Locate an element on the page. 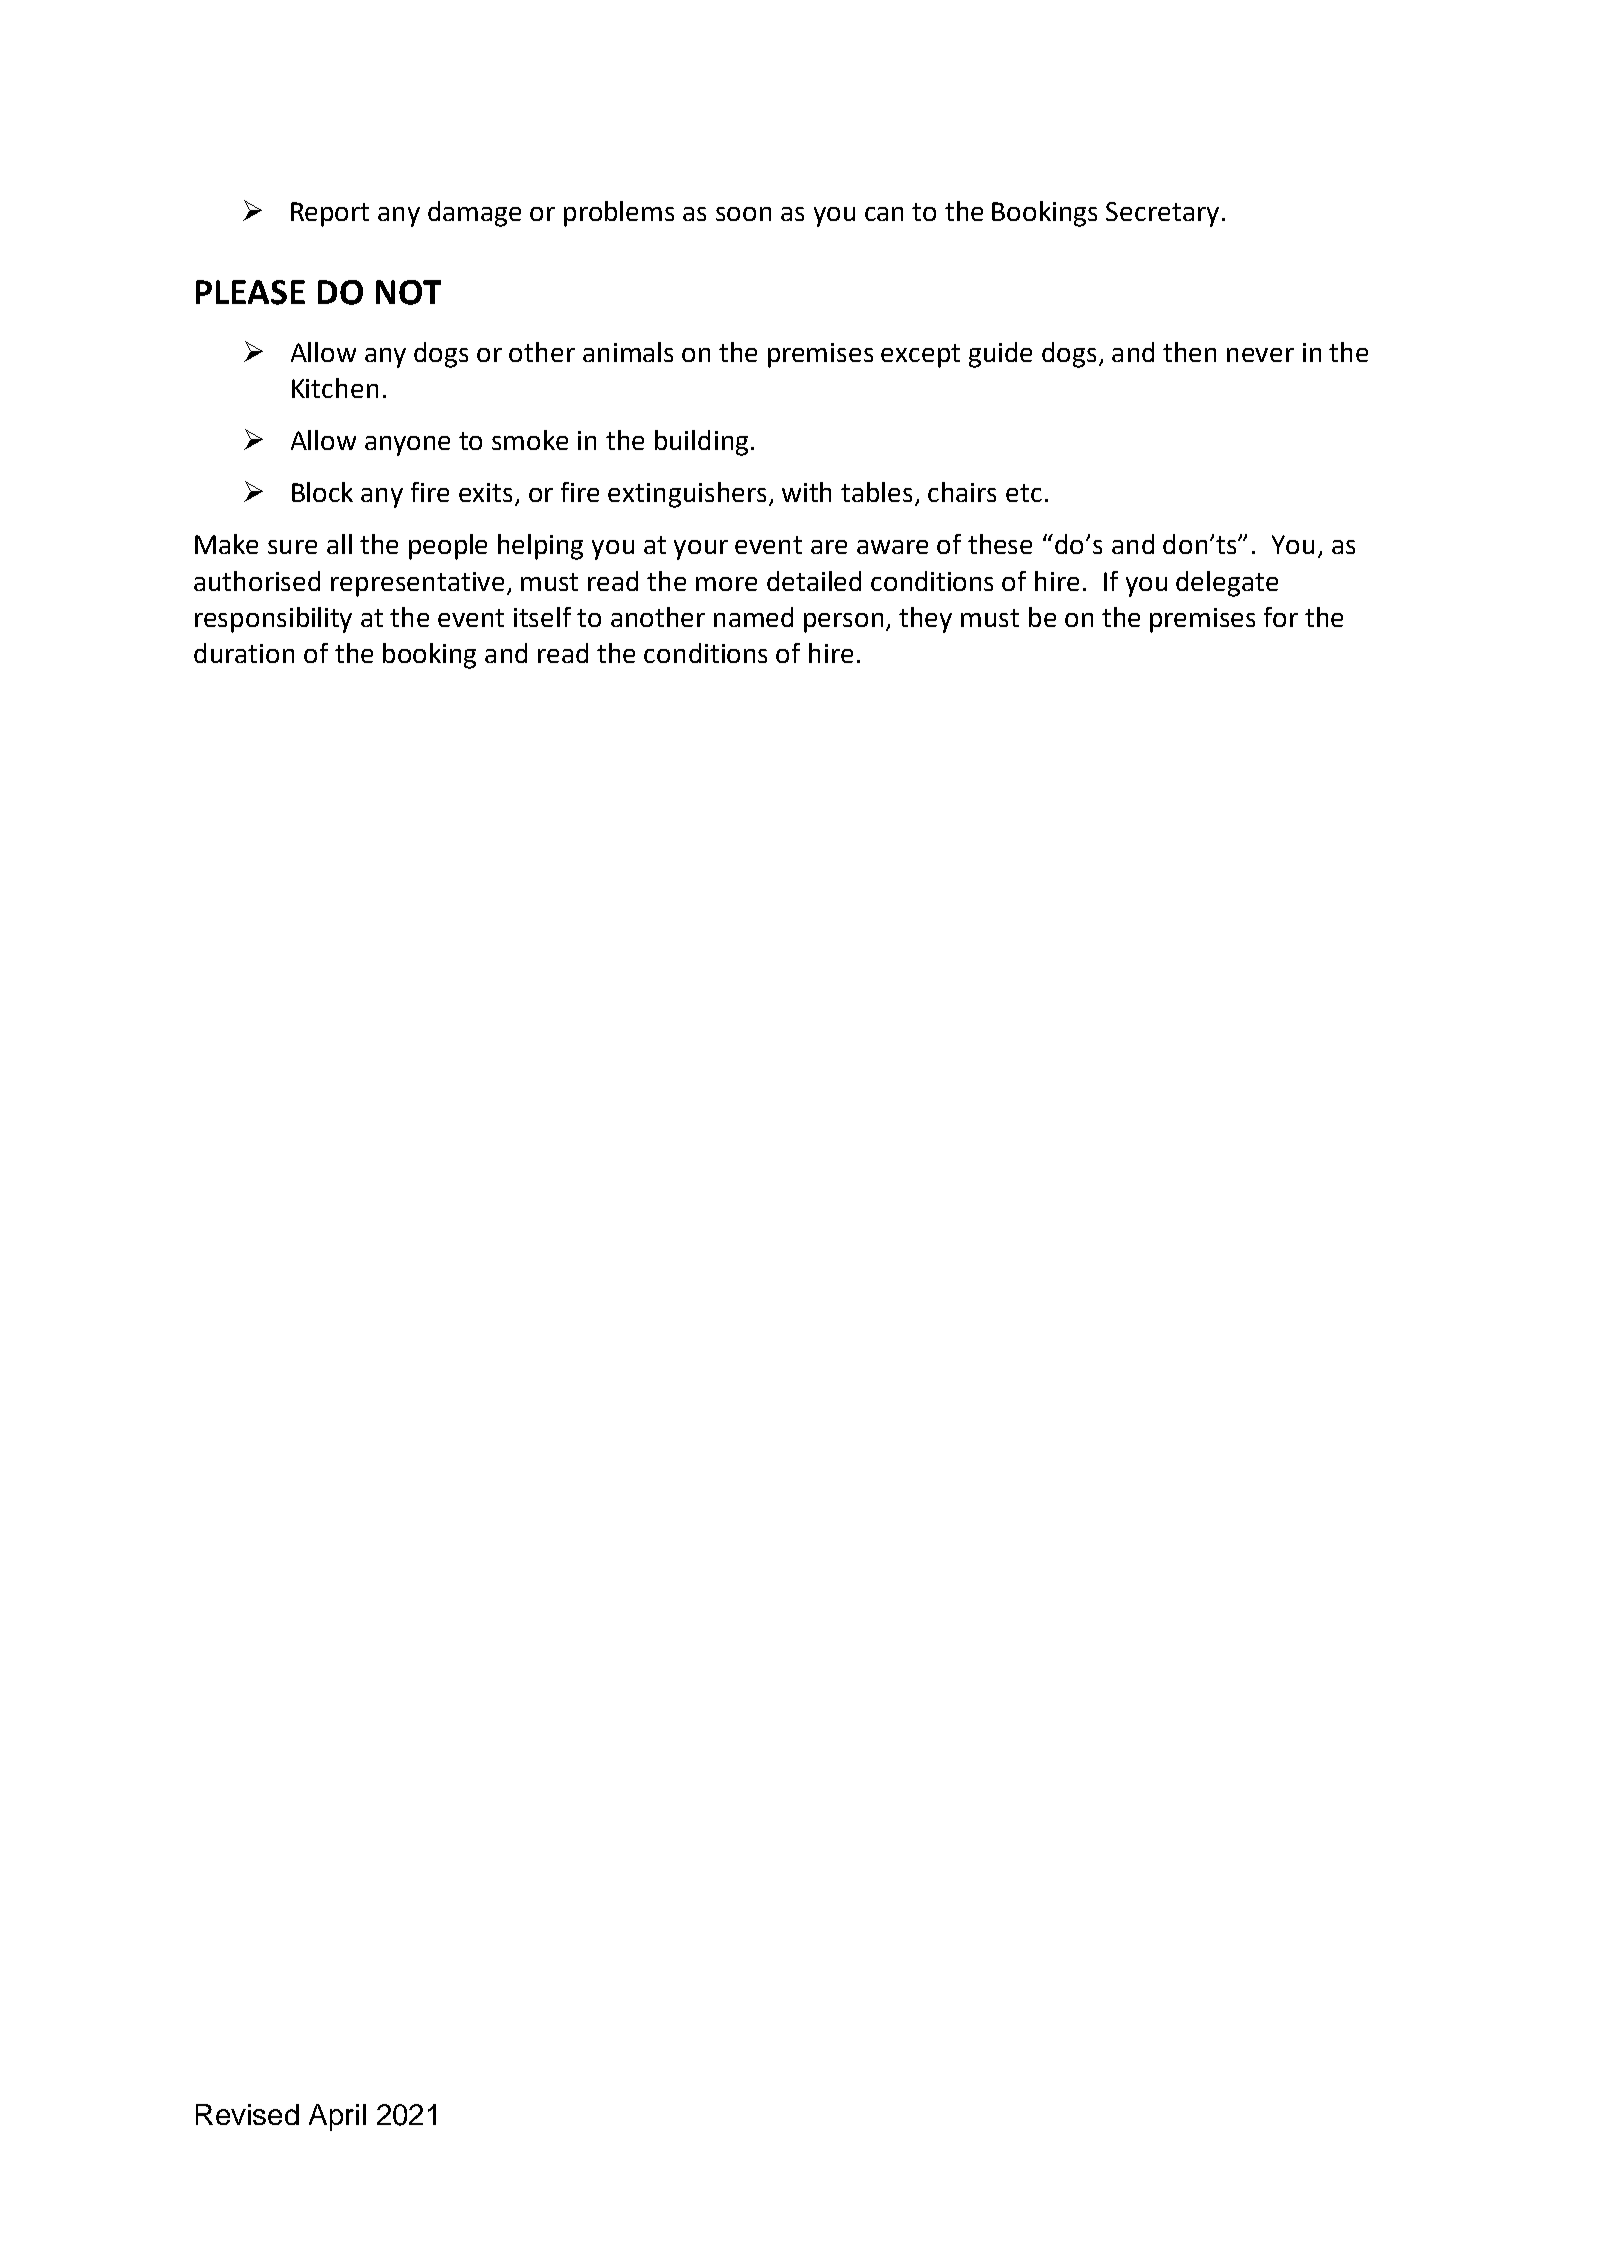  Report is located at coordinates (330, 214).
